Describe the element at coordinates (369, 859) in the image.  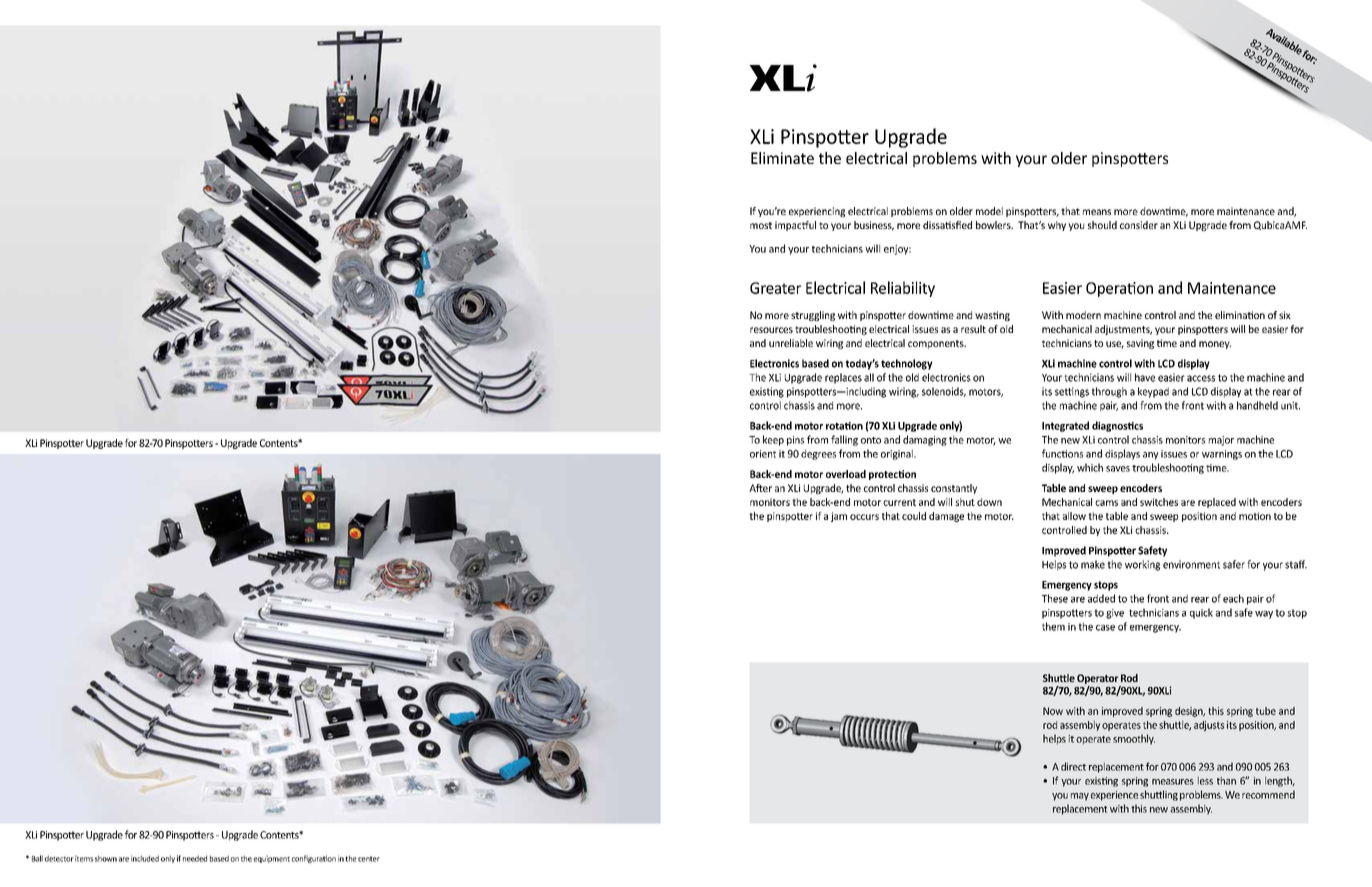
I see `center` at that location.
